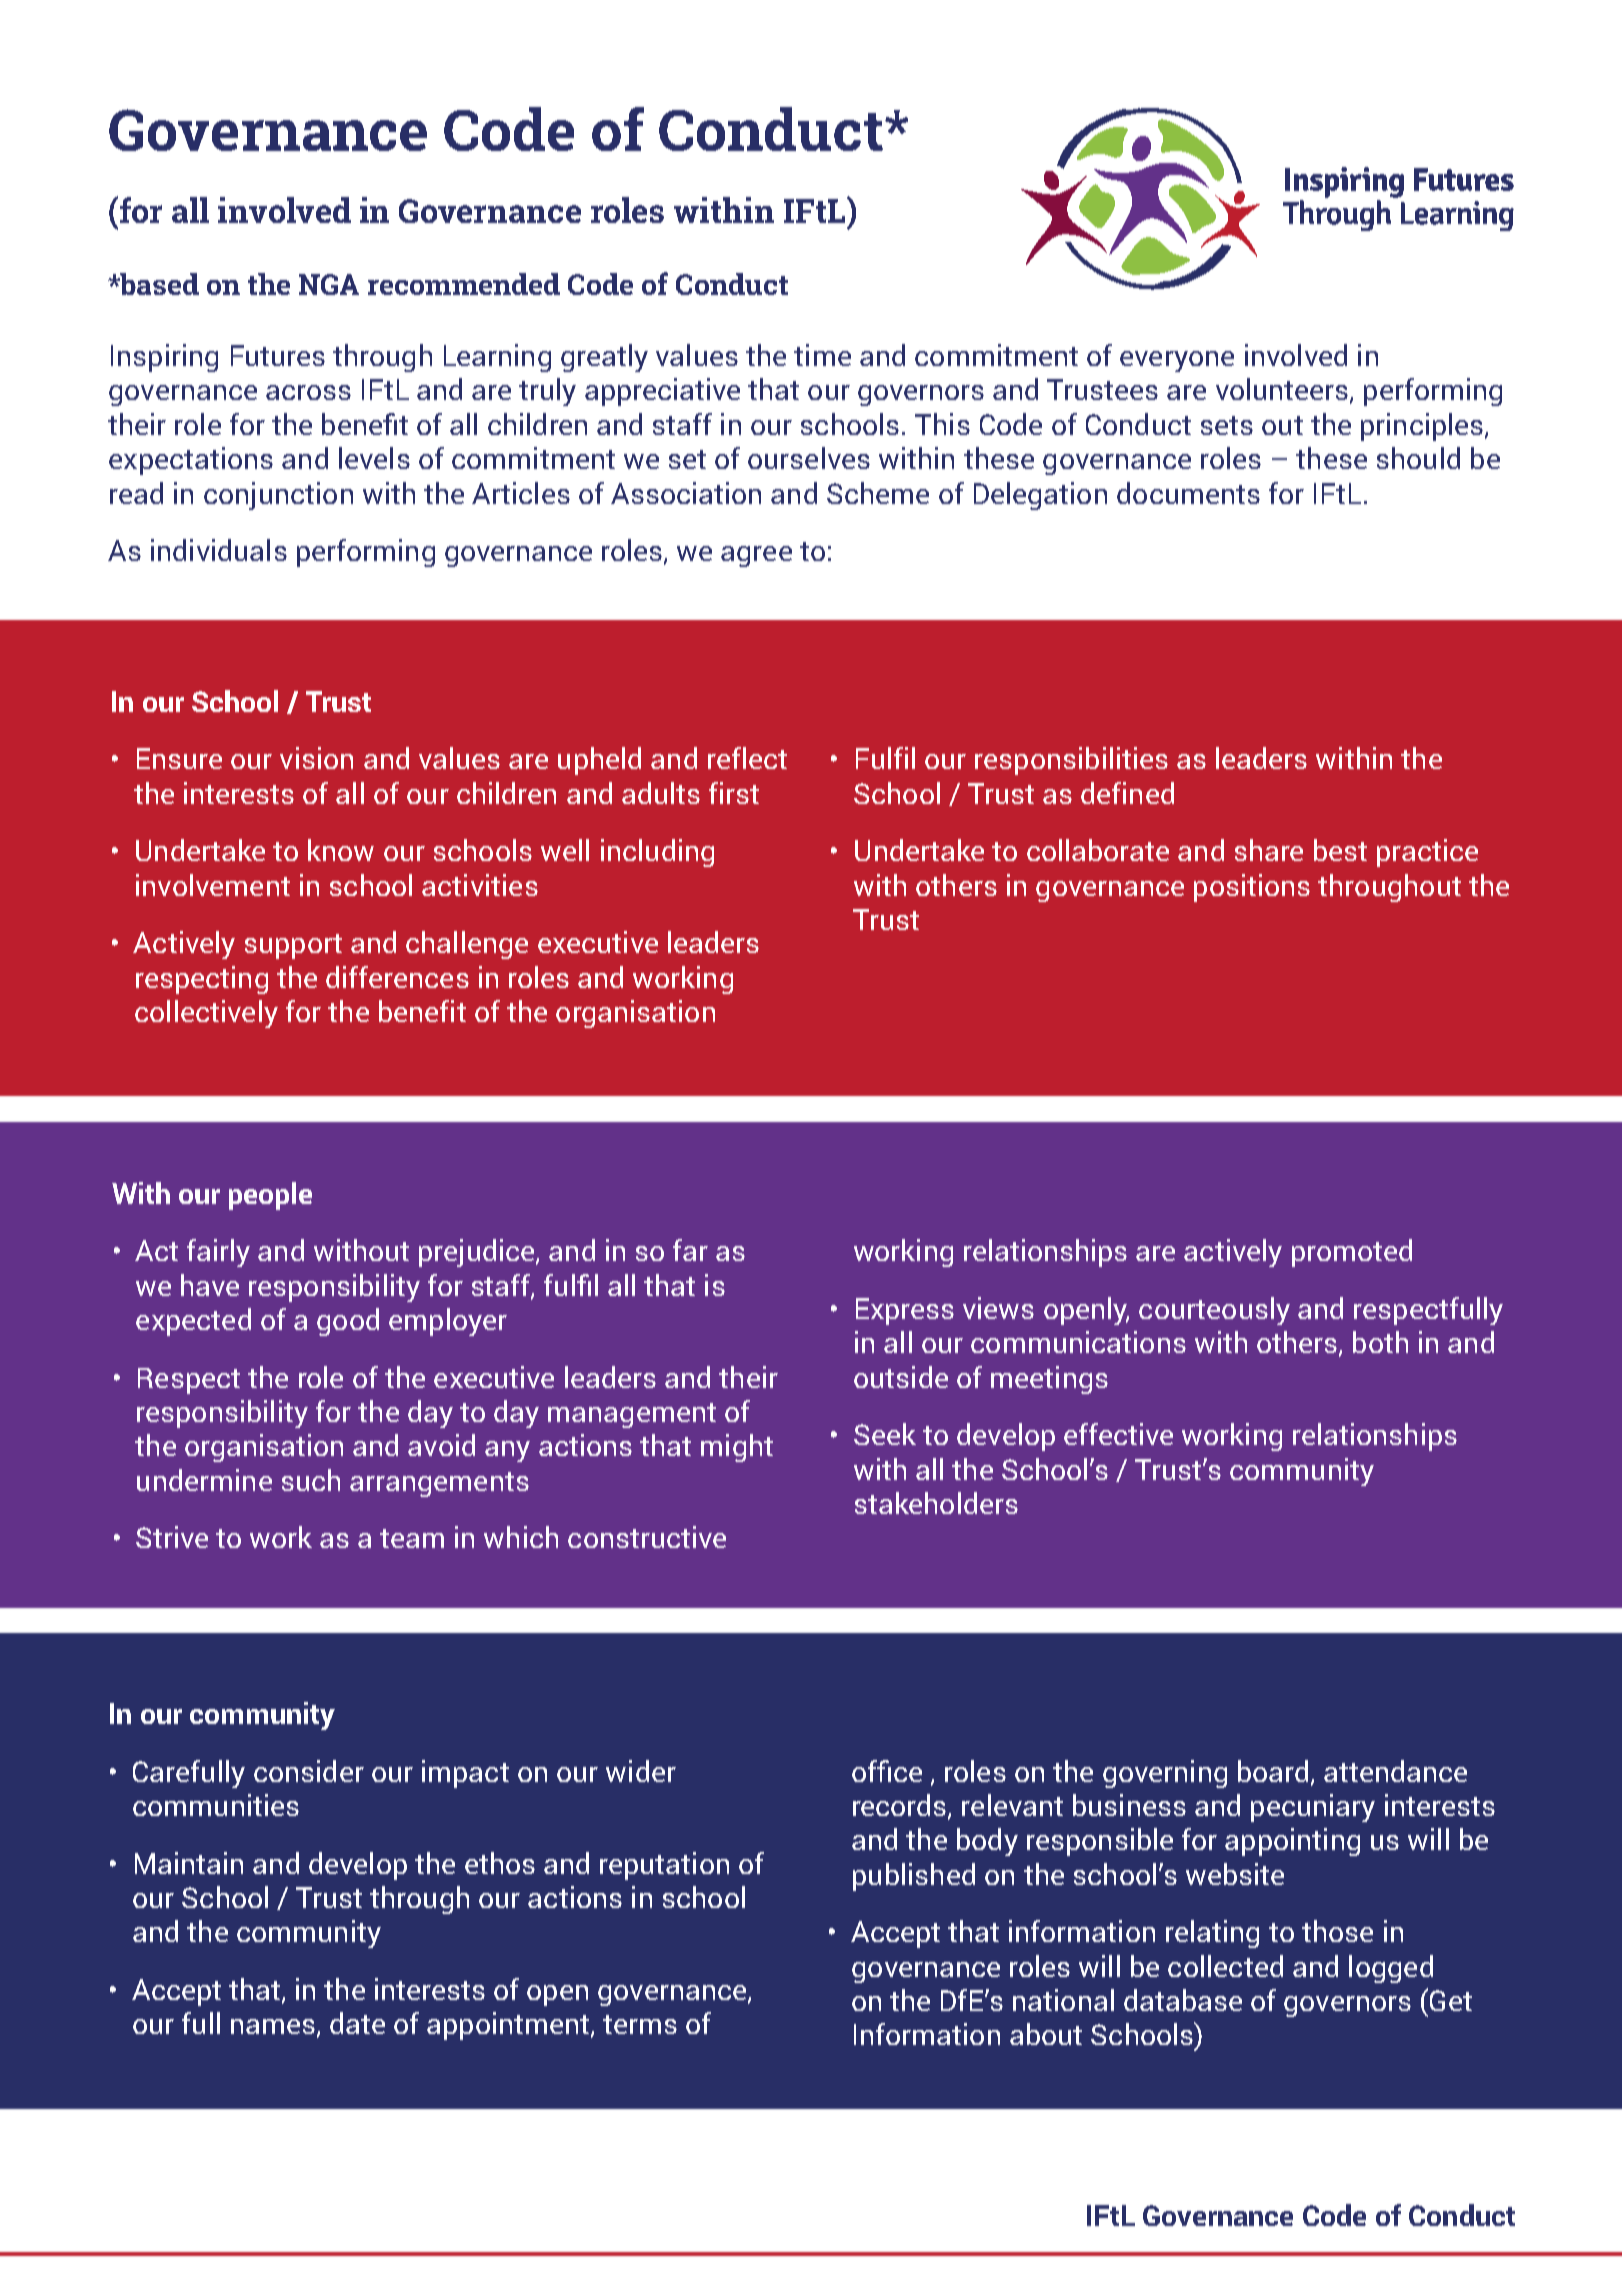 The image size is (1622, 2295). I want to click on promoted, so click(1352, 1253).
